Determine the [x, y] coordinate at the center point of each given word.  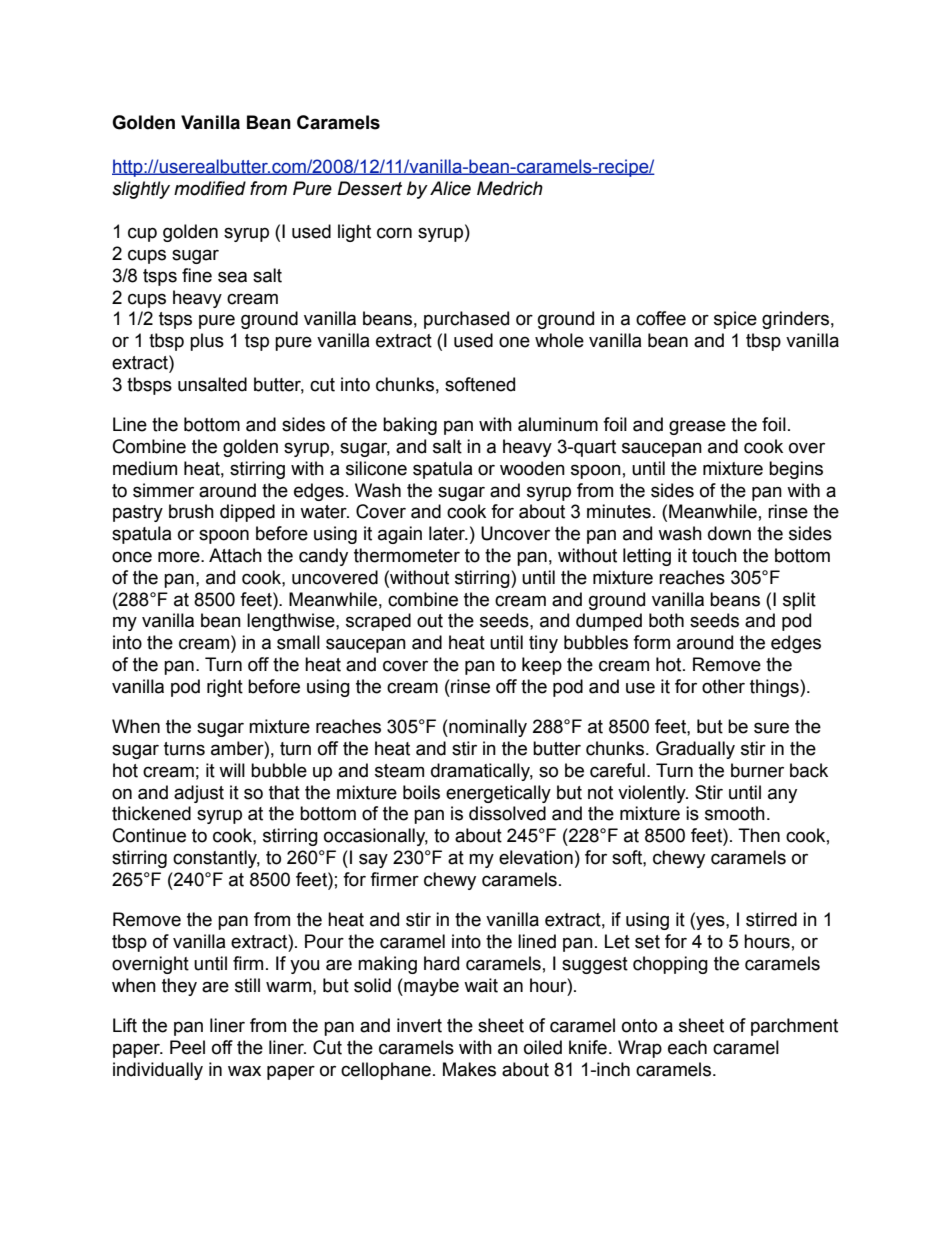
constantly [216, 859]
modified [210, 188]
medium [145, 468]
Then [759, 835]
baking [410, 426]
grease [697, 427]
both [666, 620]
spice [735, 320]
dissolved [507, 813]
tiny [543, 644]
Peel [187, 1047]
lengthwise [292, 622]
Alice [450, 188]
